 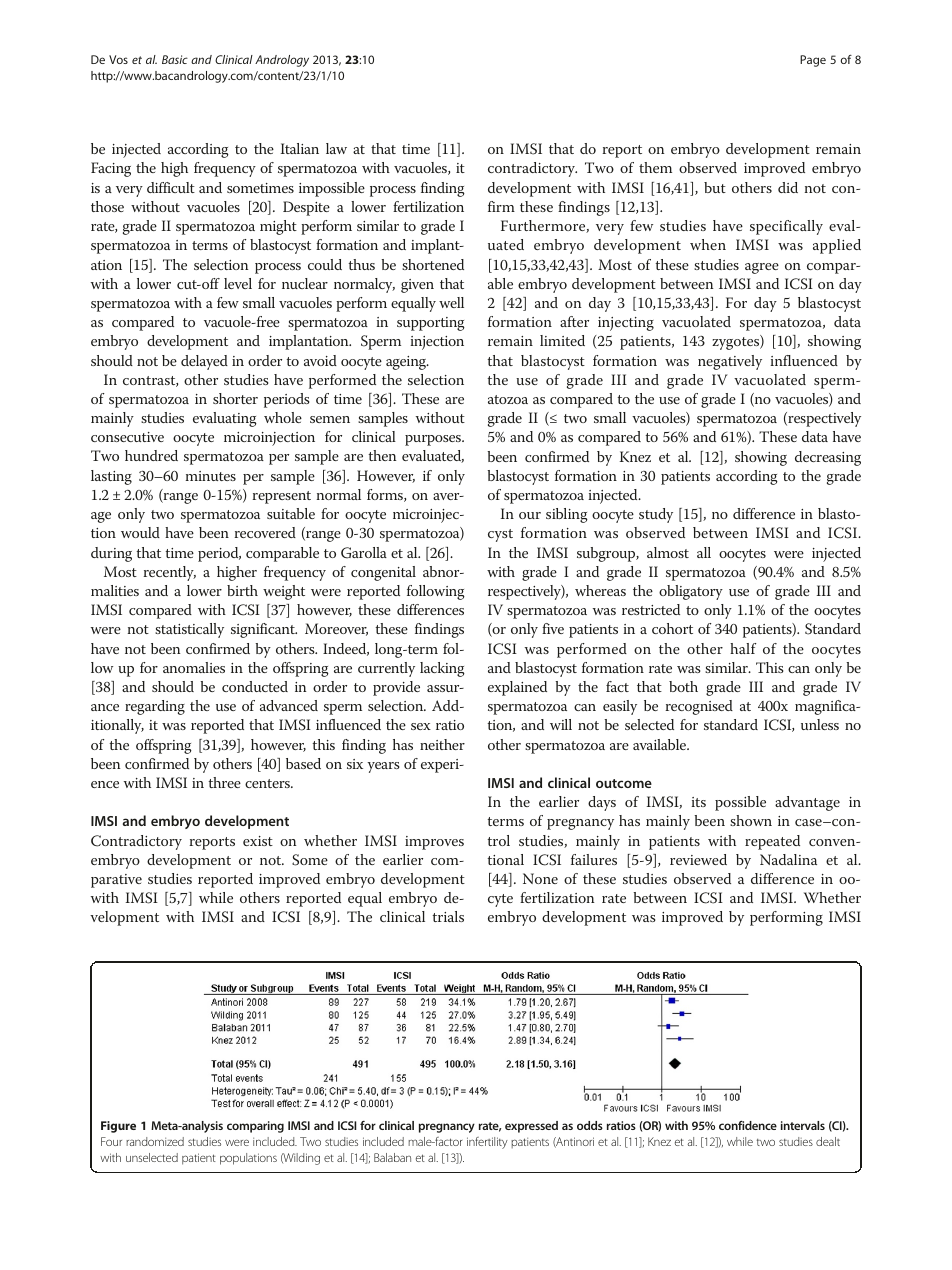 I want to click on three, so click(x=224, y=782).
